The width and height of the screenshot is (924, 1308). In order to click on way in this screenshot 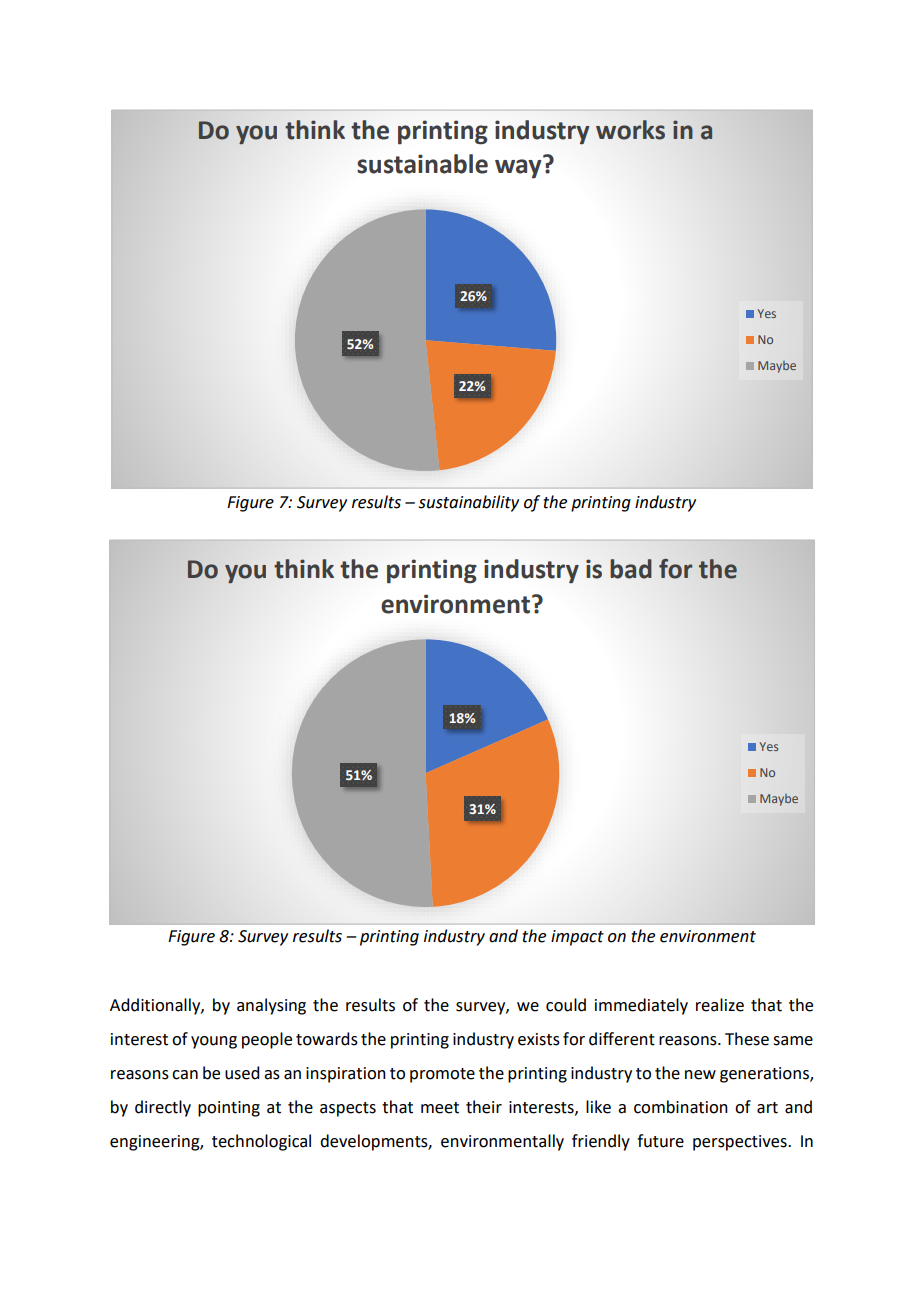, I will do `click(519, 168)`.
